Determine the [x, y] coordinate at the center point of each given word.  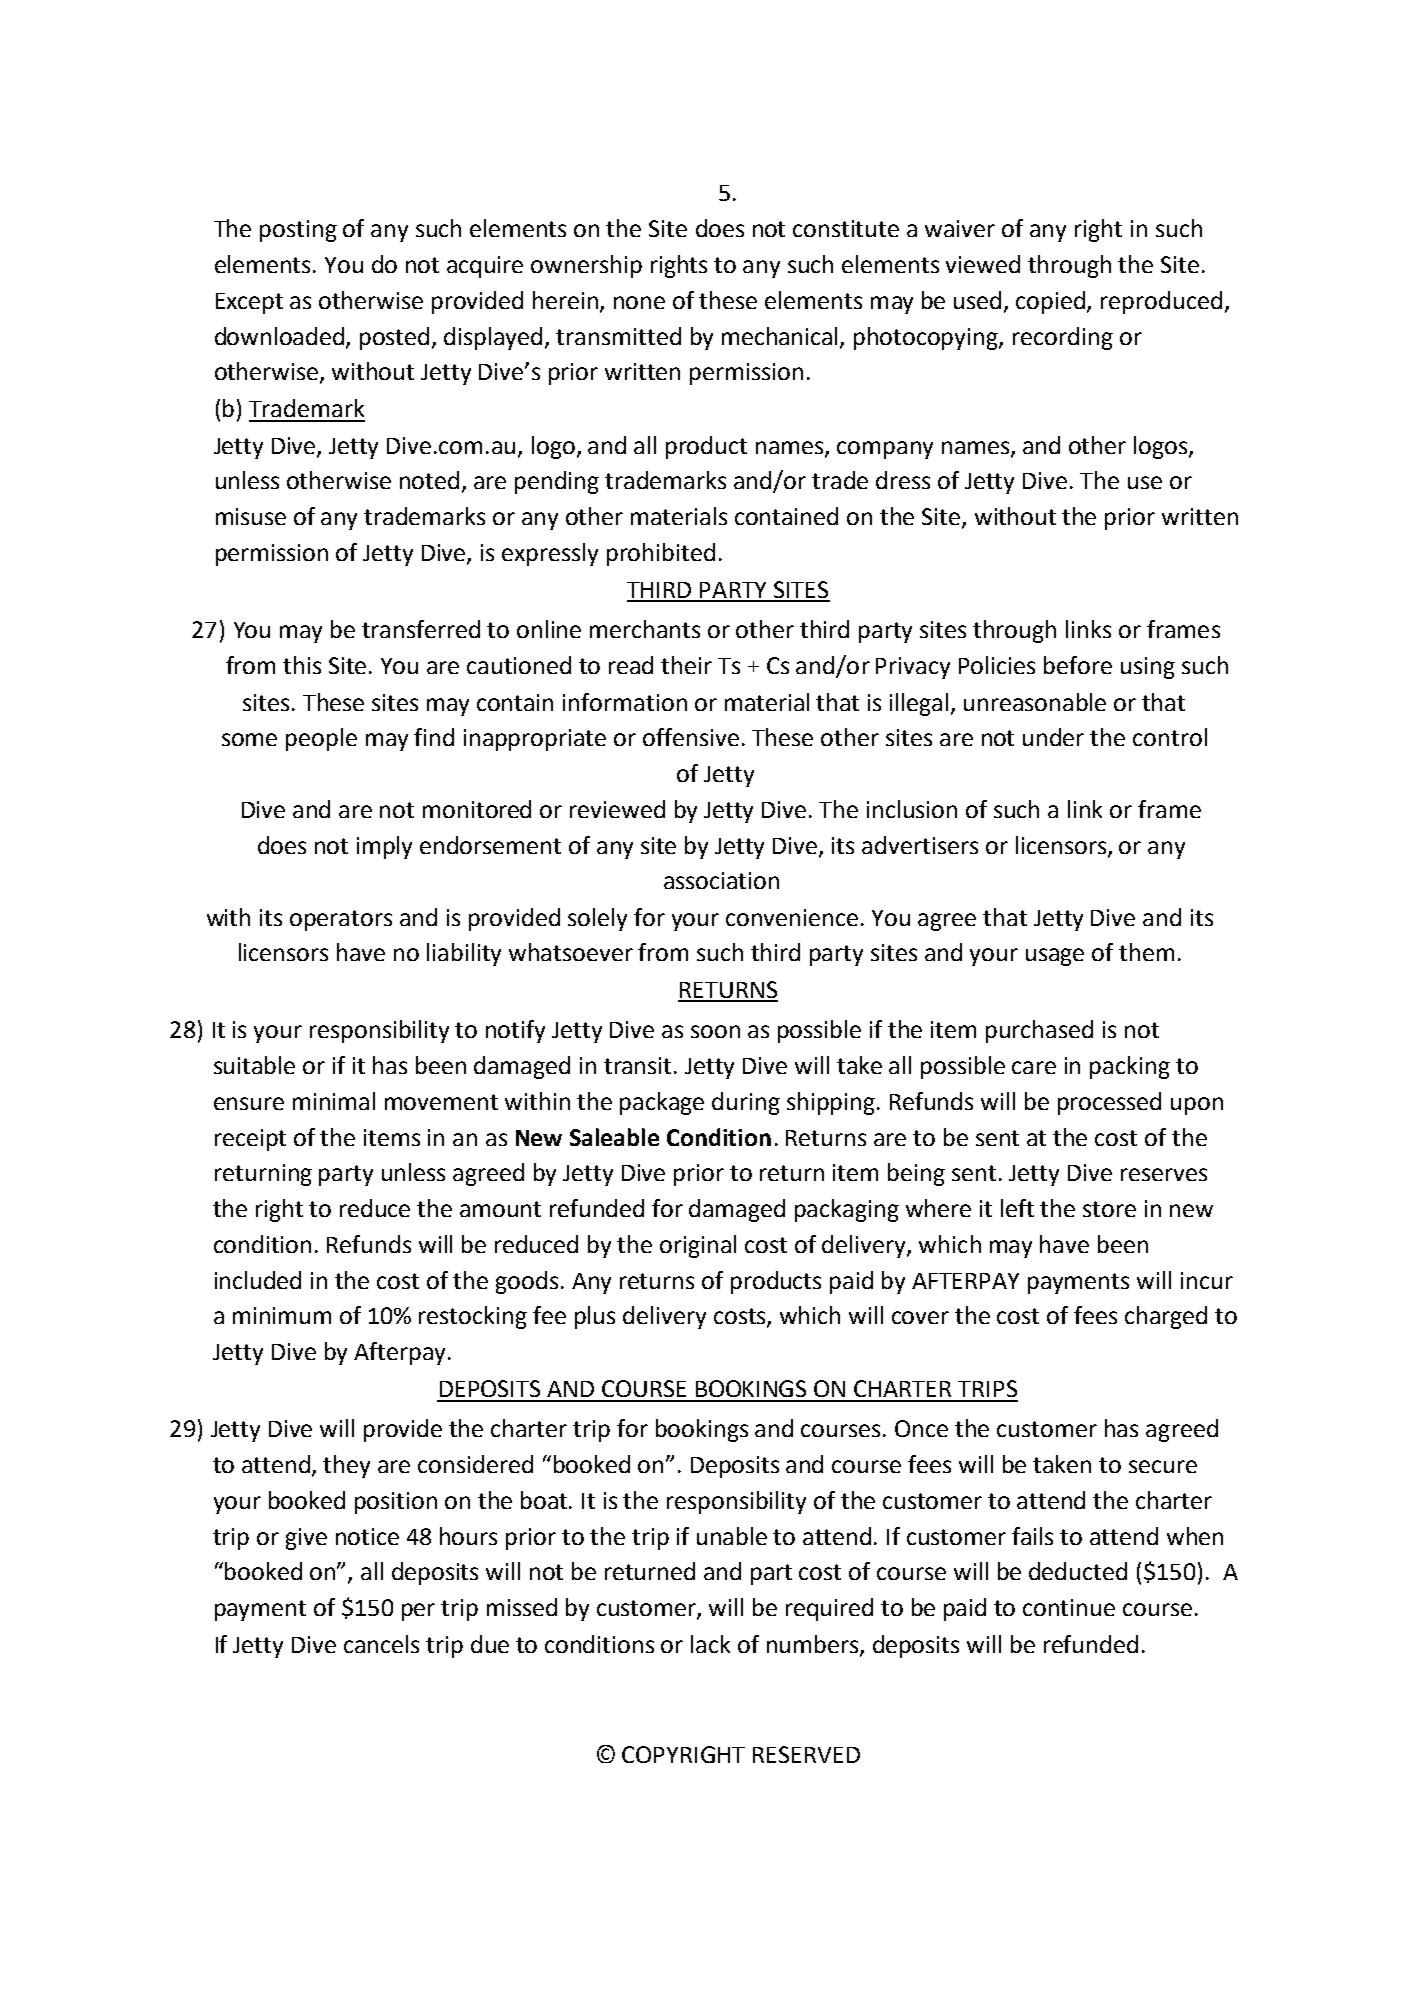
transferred [421, 629]
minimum [282, 1315]
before [1078, 665]
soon [715, 1031]
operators [341, 920]
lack [710, 1644]
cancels [381, 1644]
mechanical [781, 337]
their [686, 665]
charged [1166, 1317]
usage [1055, 957]
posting [298, 231]
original [698, 1246]
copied [1052, 302]
